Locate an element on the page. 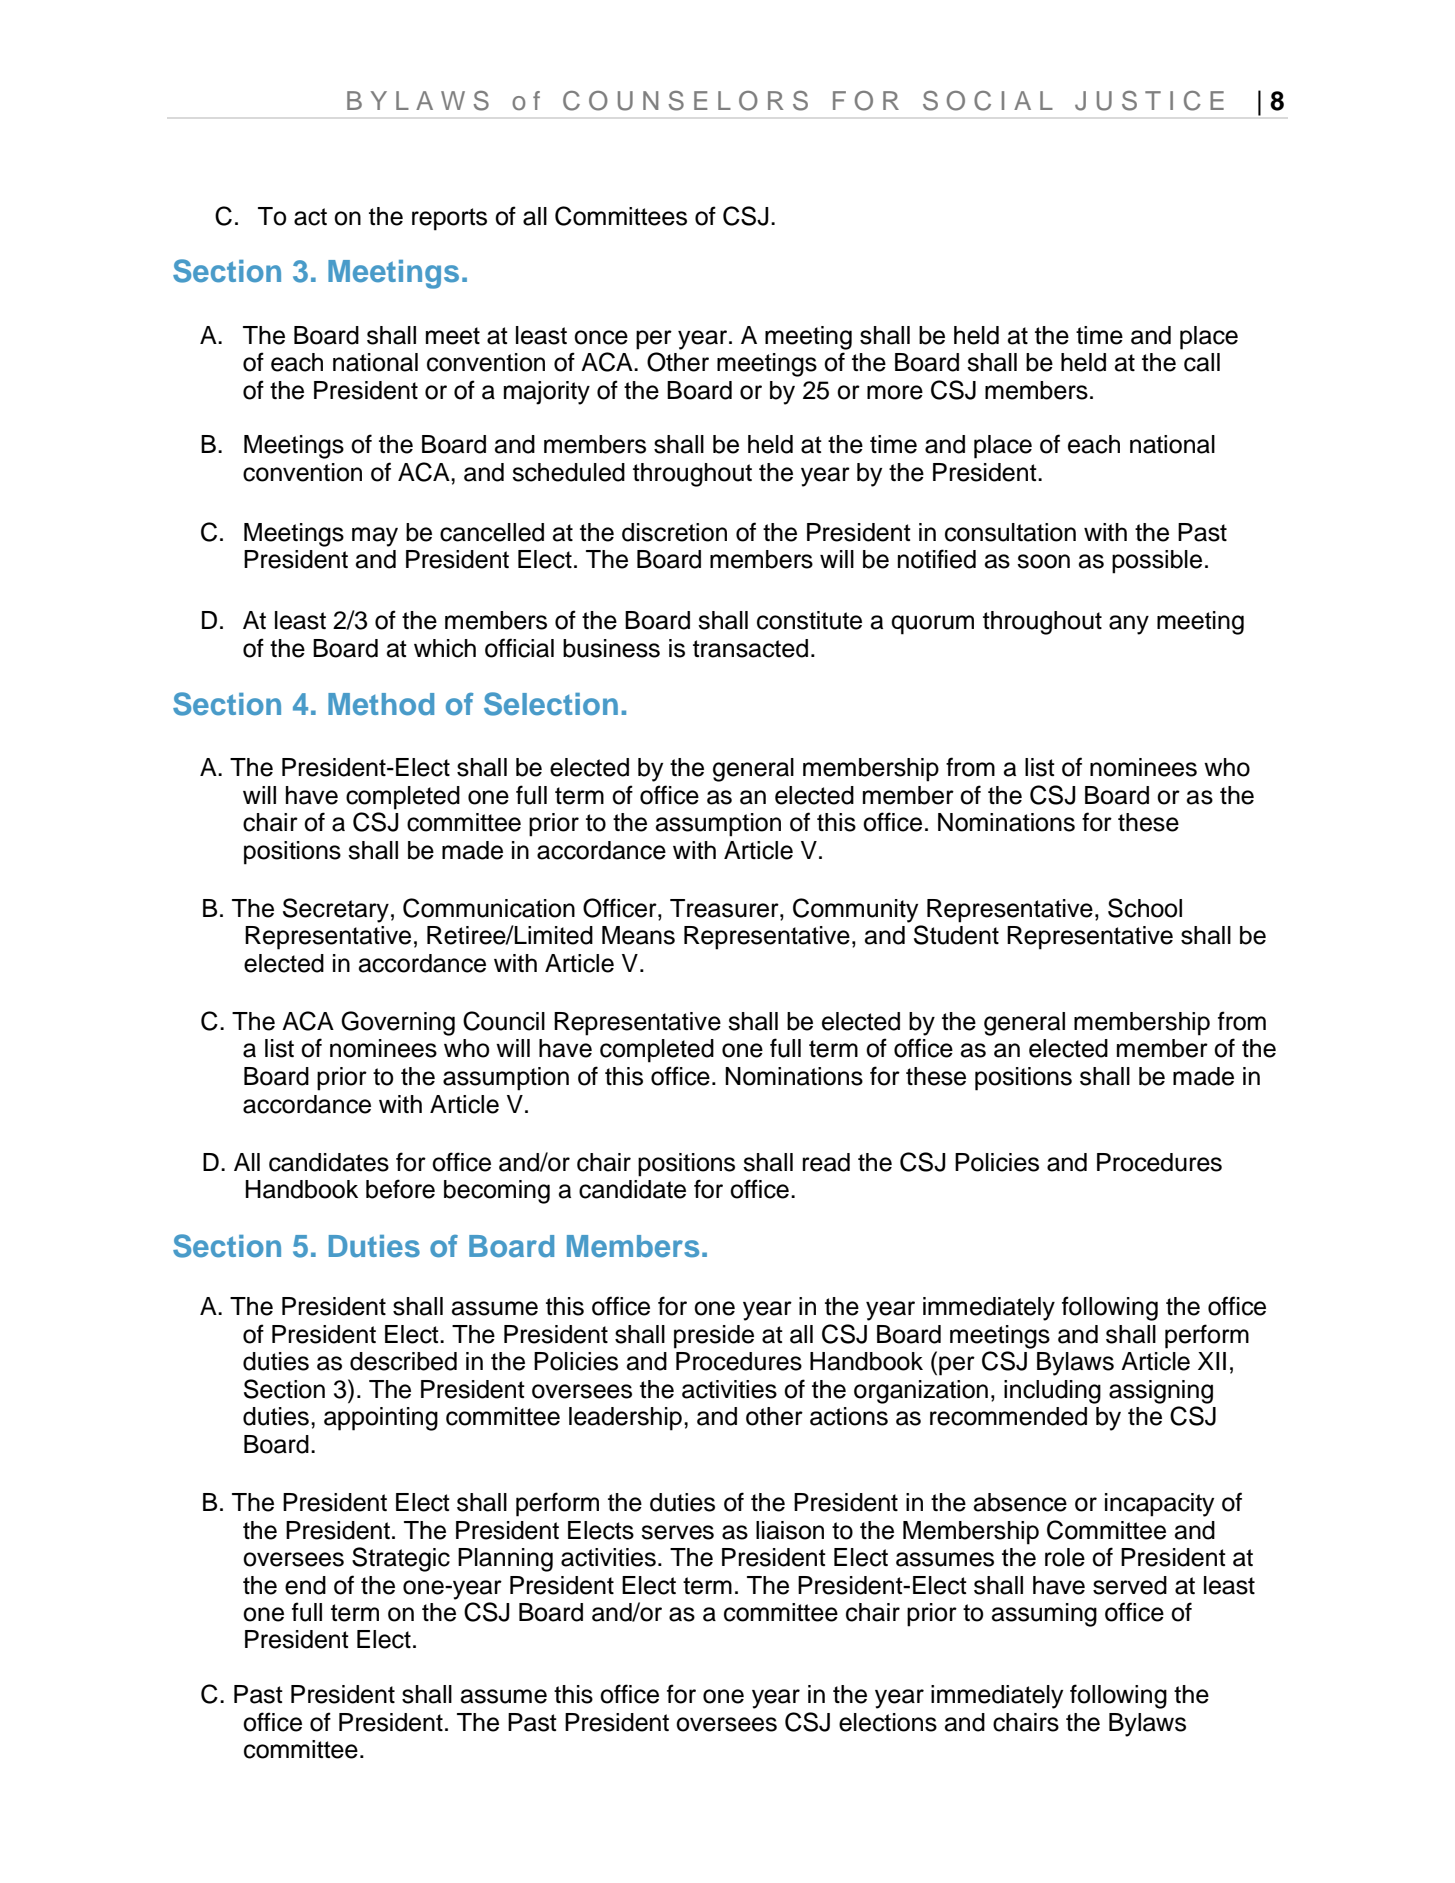 The height and width of the image is (1883, 1455). XII is located at coordinates (1212, 1361).
